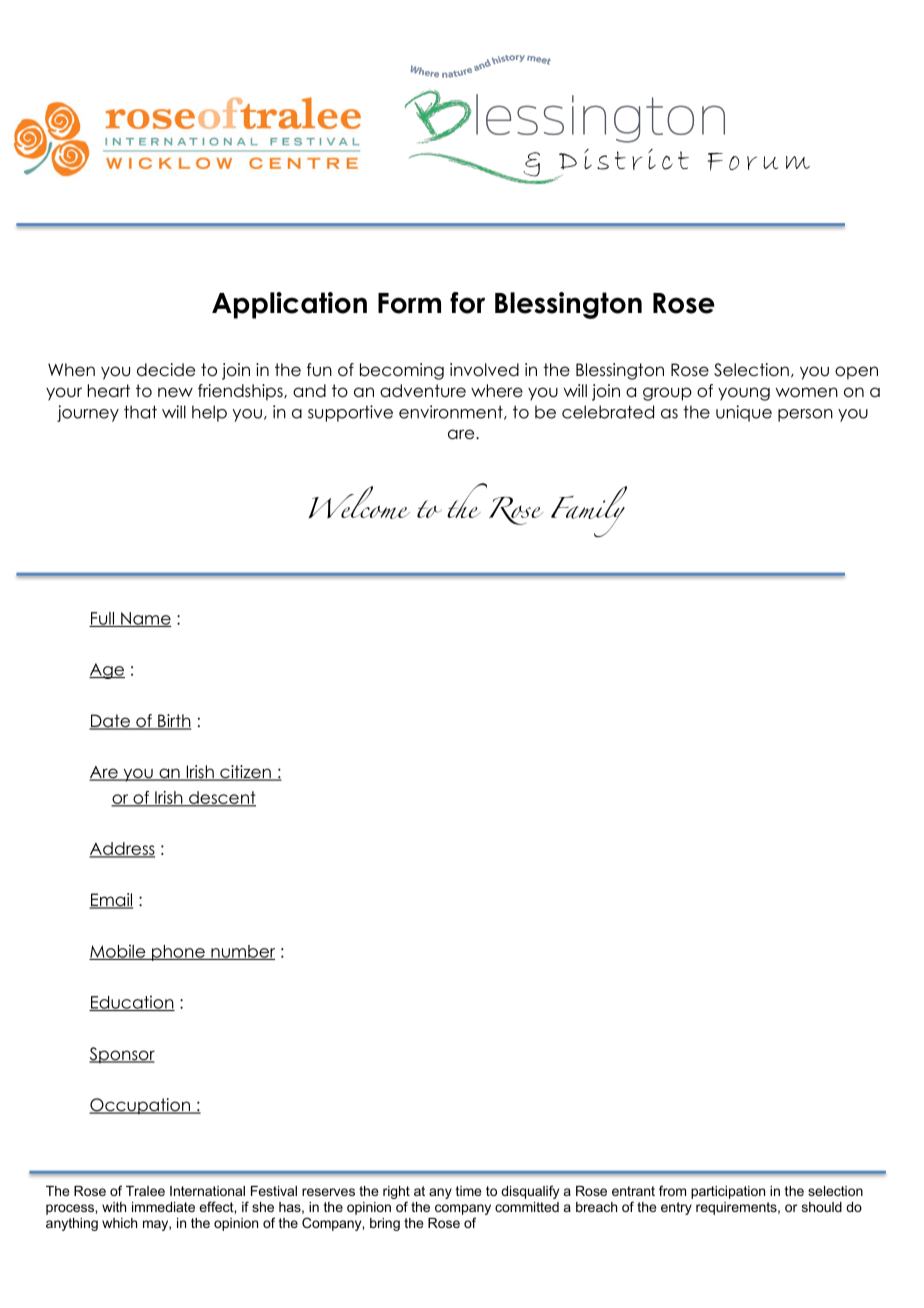 Image resolution: width=924 pixels, height=1308 pixels. Describe the element at coordinates (163, 1207) in the page. I see `immediate` at that location.
